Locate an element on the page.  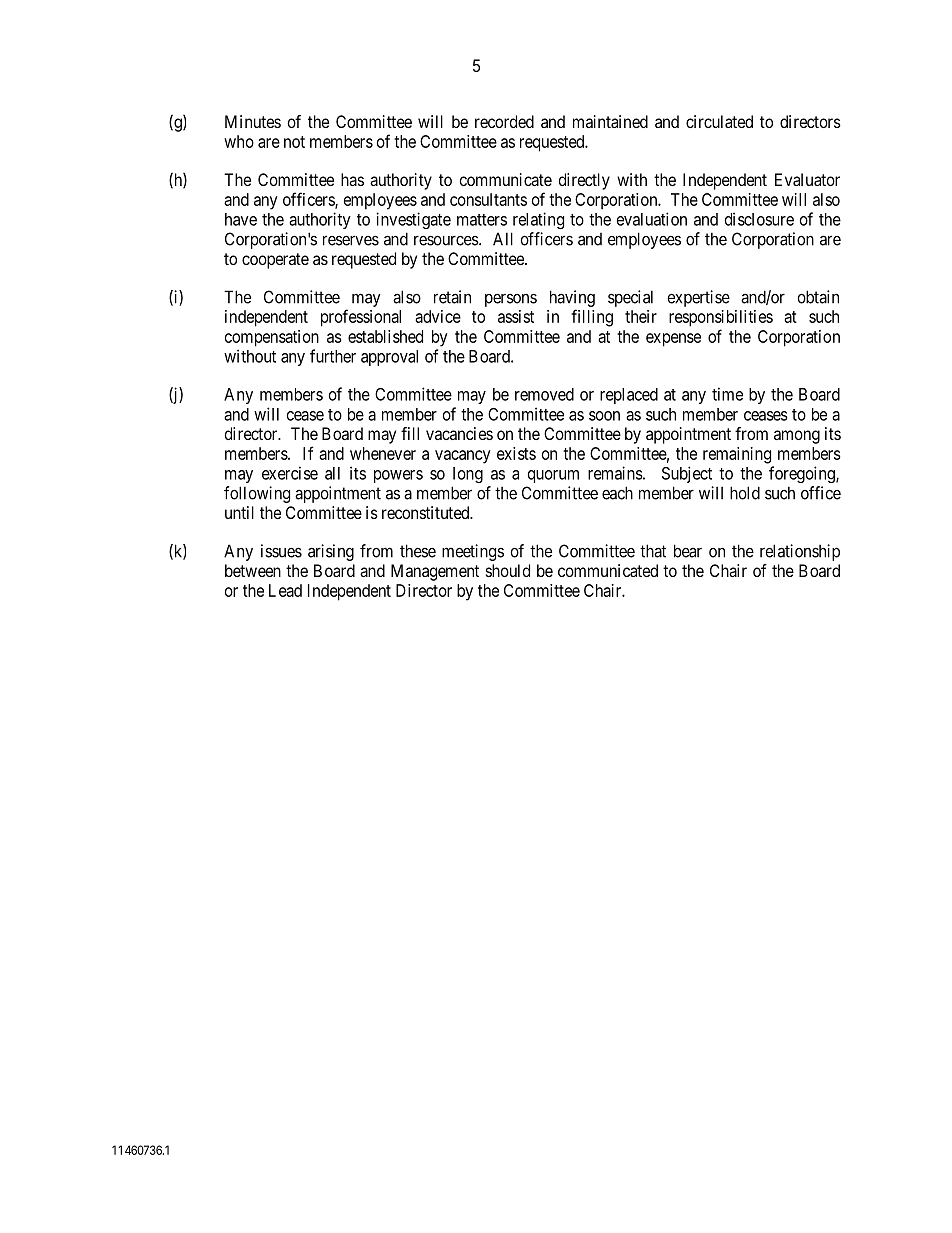
not is located at coordinates (294, 142).
